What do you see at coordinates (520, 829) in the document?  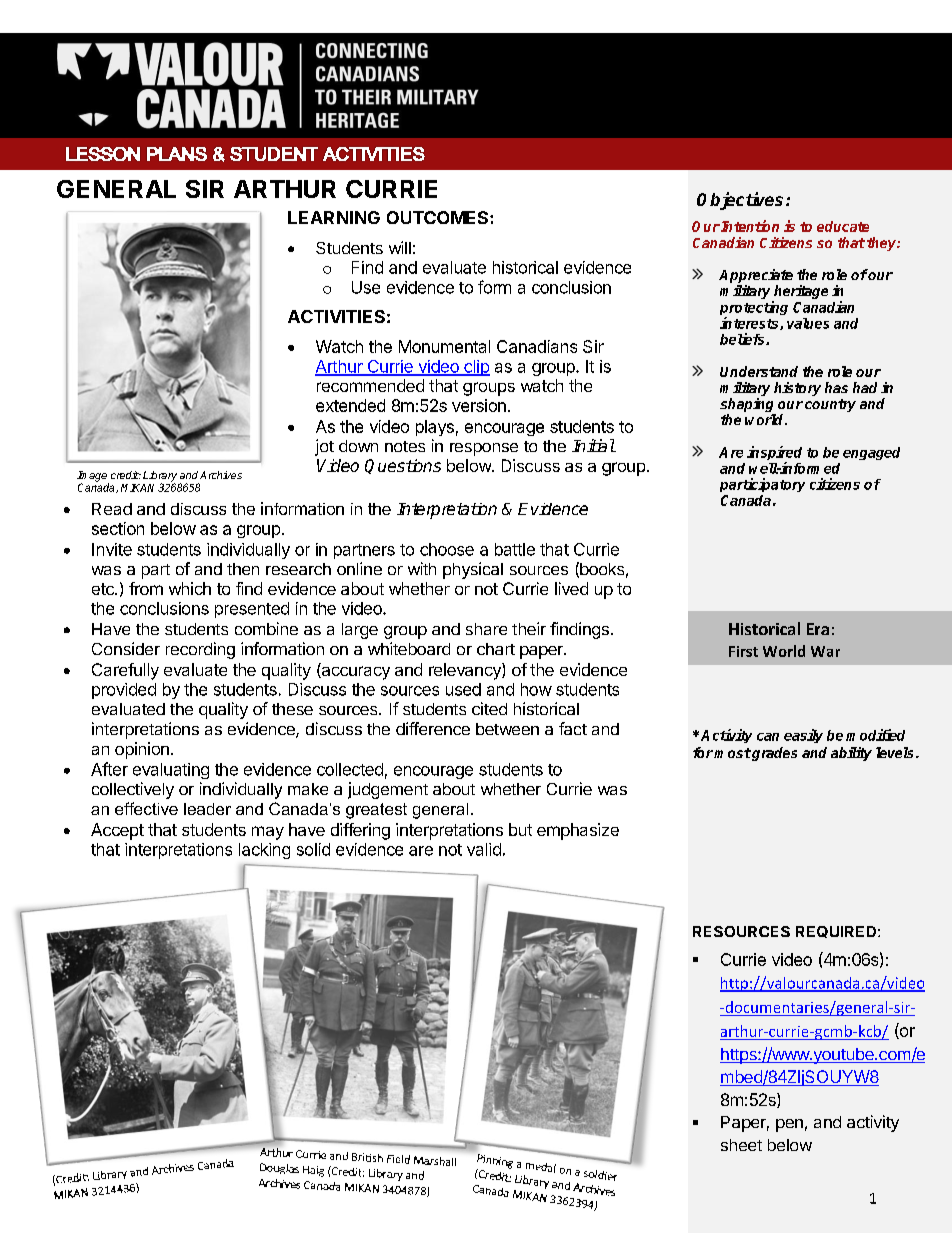 I see `but` at bounding box center [520, 829].
